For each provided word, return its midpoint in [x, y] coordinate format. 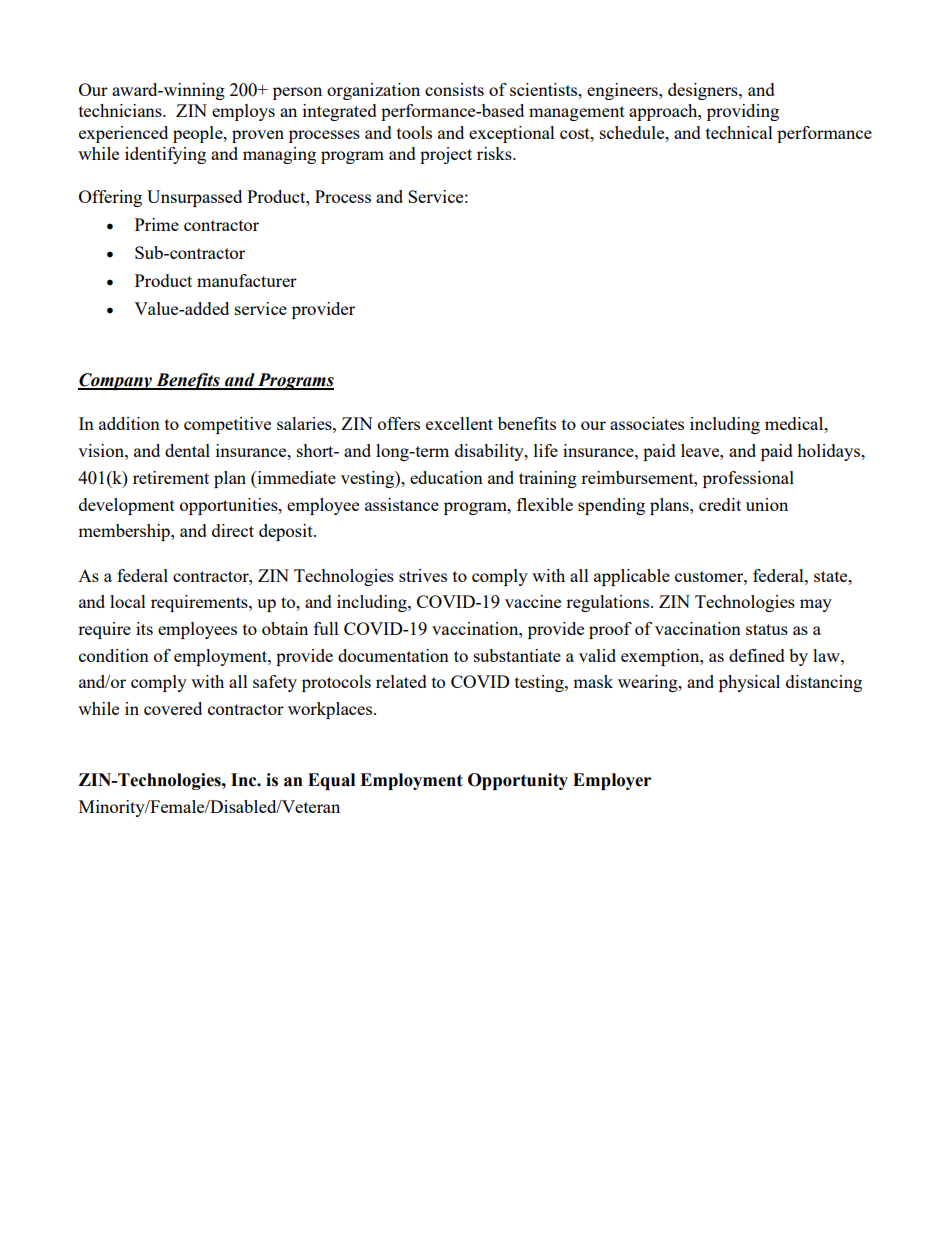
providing [743, 112]
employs [243, 112]
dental [187, 450]
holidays [830, 452]
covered [173, 708]
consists [454, 89]
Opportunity [518, 781]
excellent [459, 423]
